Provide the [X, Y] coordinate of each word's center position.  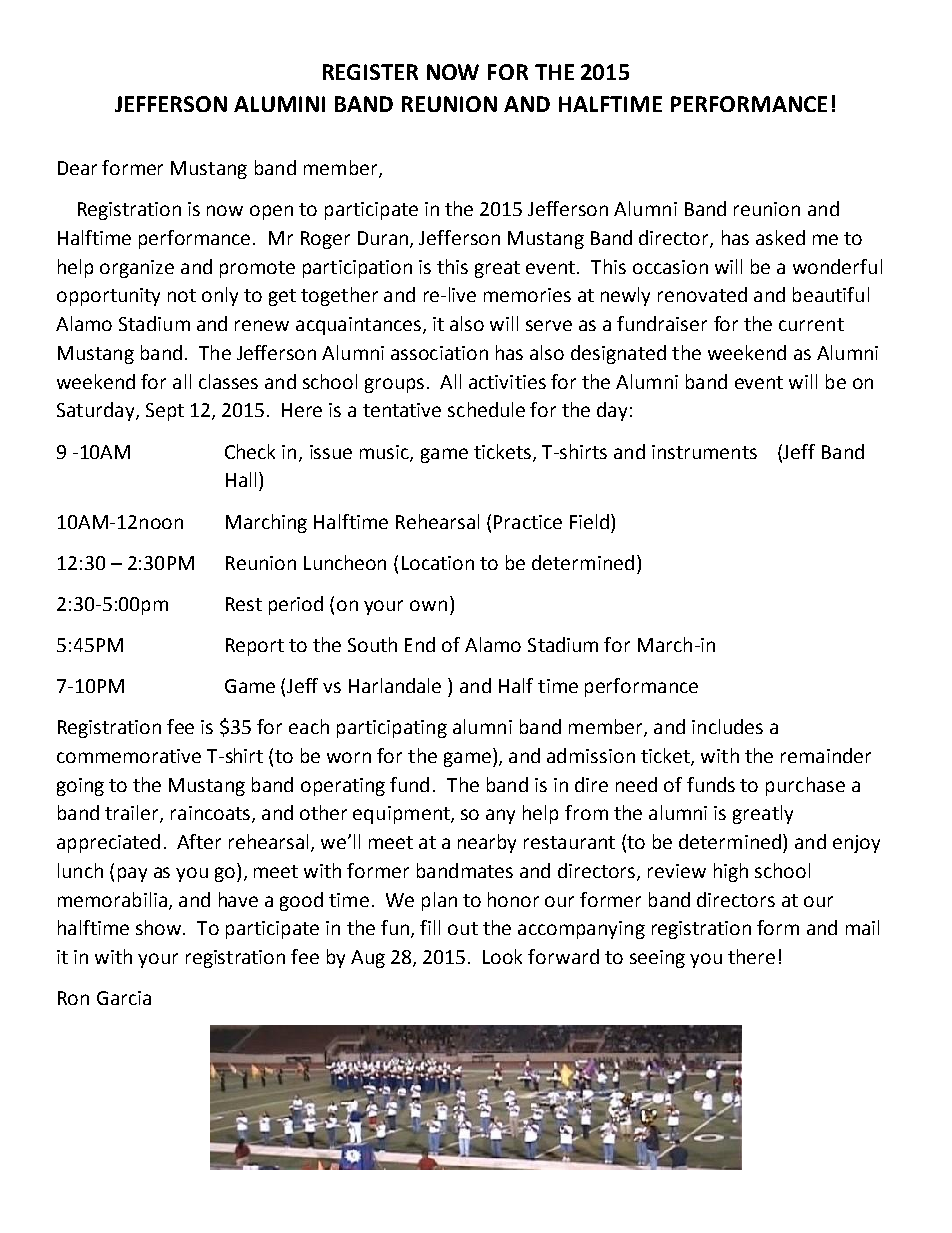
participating [392, 729]
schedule [486, 409]
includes [727, 726]
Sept [165, 412]
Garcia [124, 998]
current [811, 324]
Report [255, 647]
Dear [77, 168]
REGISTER [370, 72]
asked [780, 237]
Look [502, 956]
